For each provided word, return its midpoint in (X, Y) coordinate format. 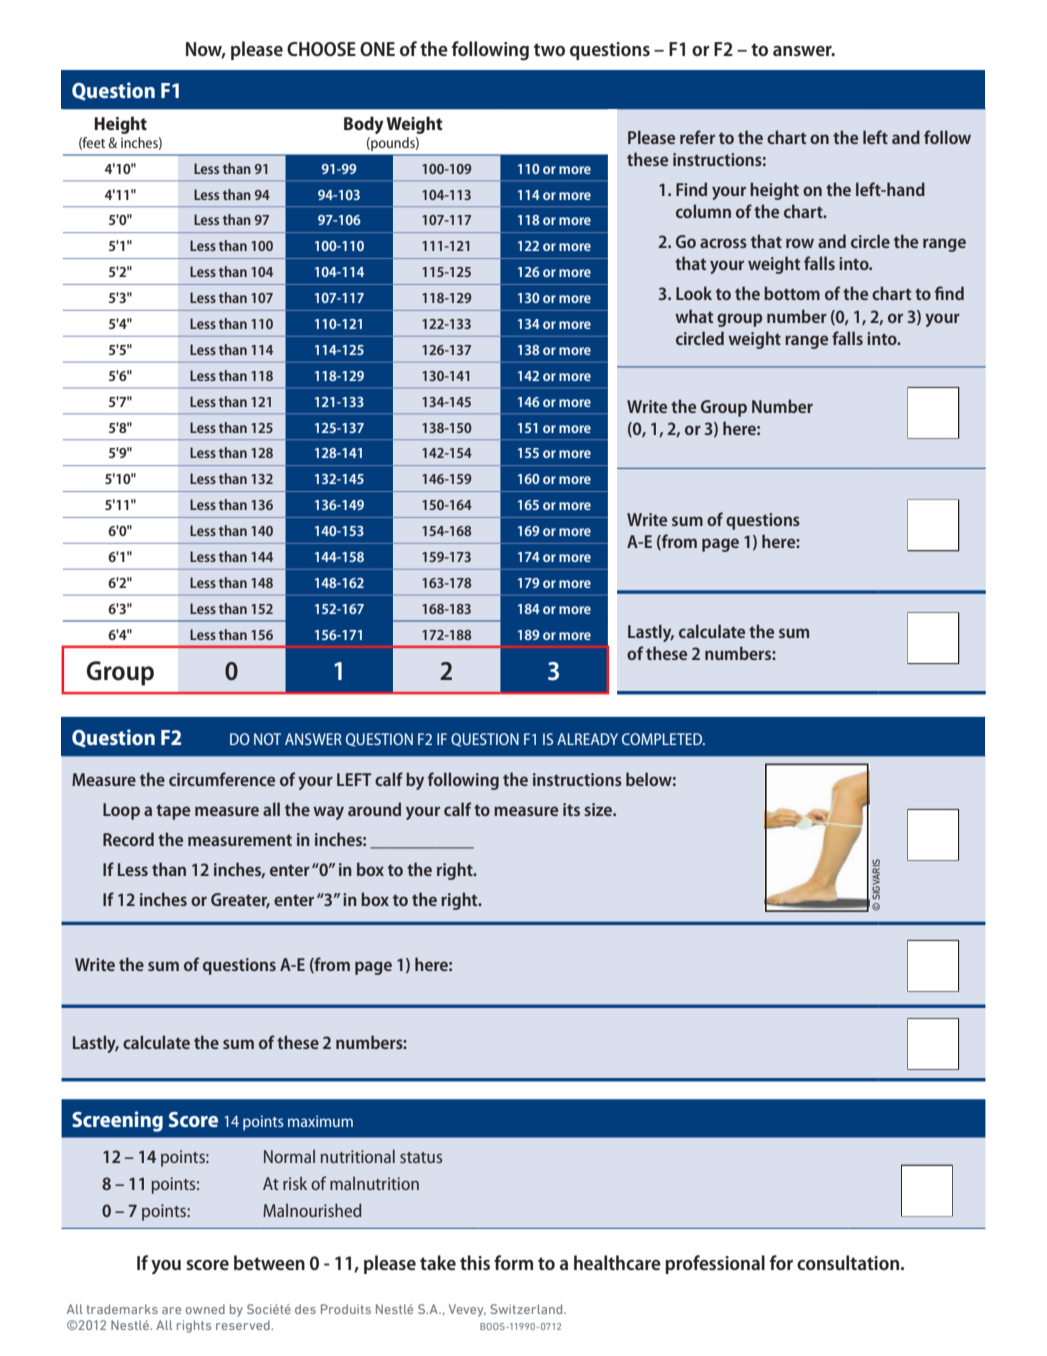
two (549, 49)
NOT (267, 739)
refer (697, 137)
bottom (792, 293)
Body (364, 125)
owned (205, 1309)
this (475, 1262)
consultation (849, 1262)
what (694, 316)
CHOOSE (321, 49)
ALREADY (587, 739)
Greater (240, 900)
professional (715, 1264)
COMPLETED (663, 739)
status (421, 1157)
